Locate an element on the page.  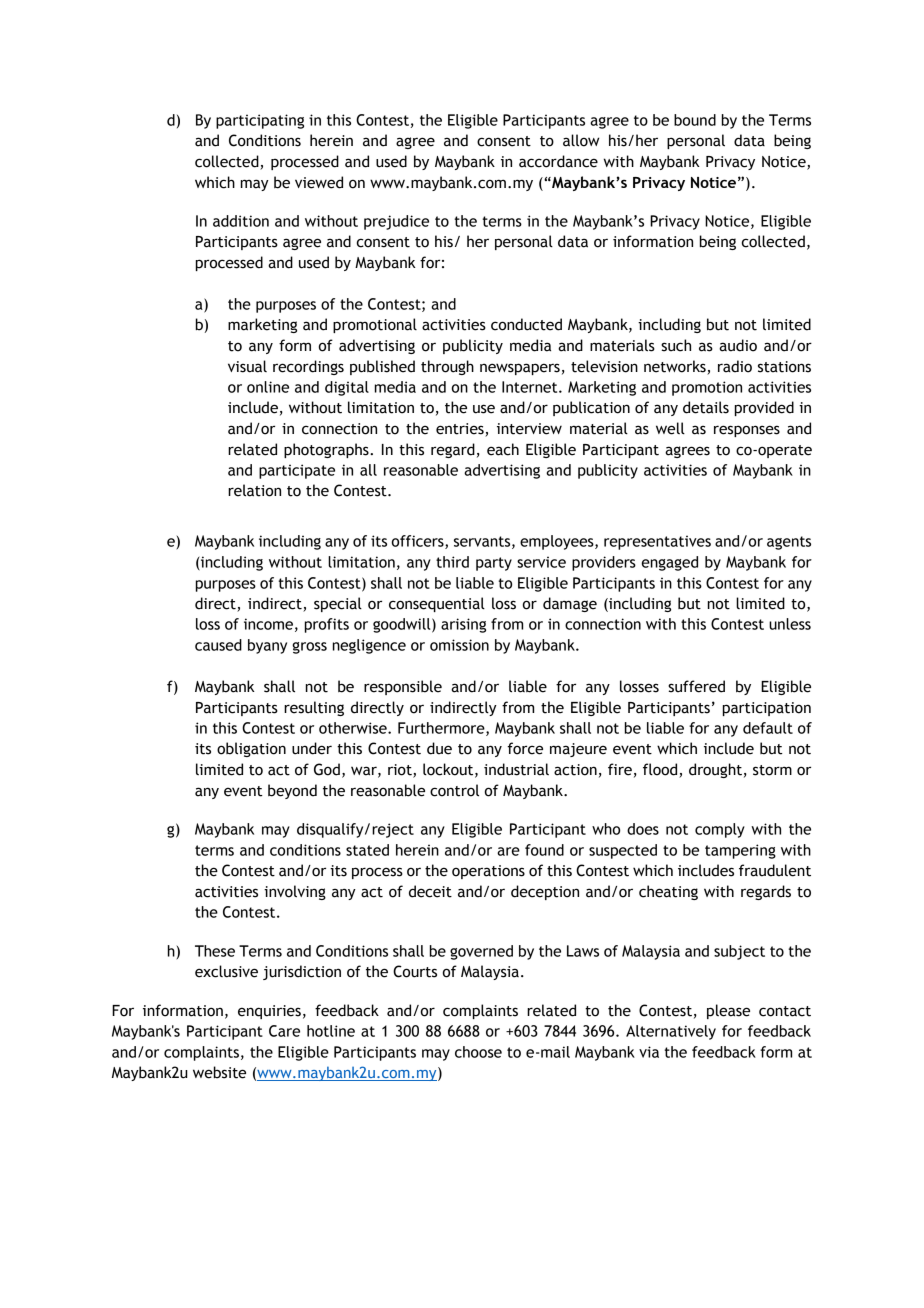
party is located at coordinates (494, 564).
